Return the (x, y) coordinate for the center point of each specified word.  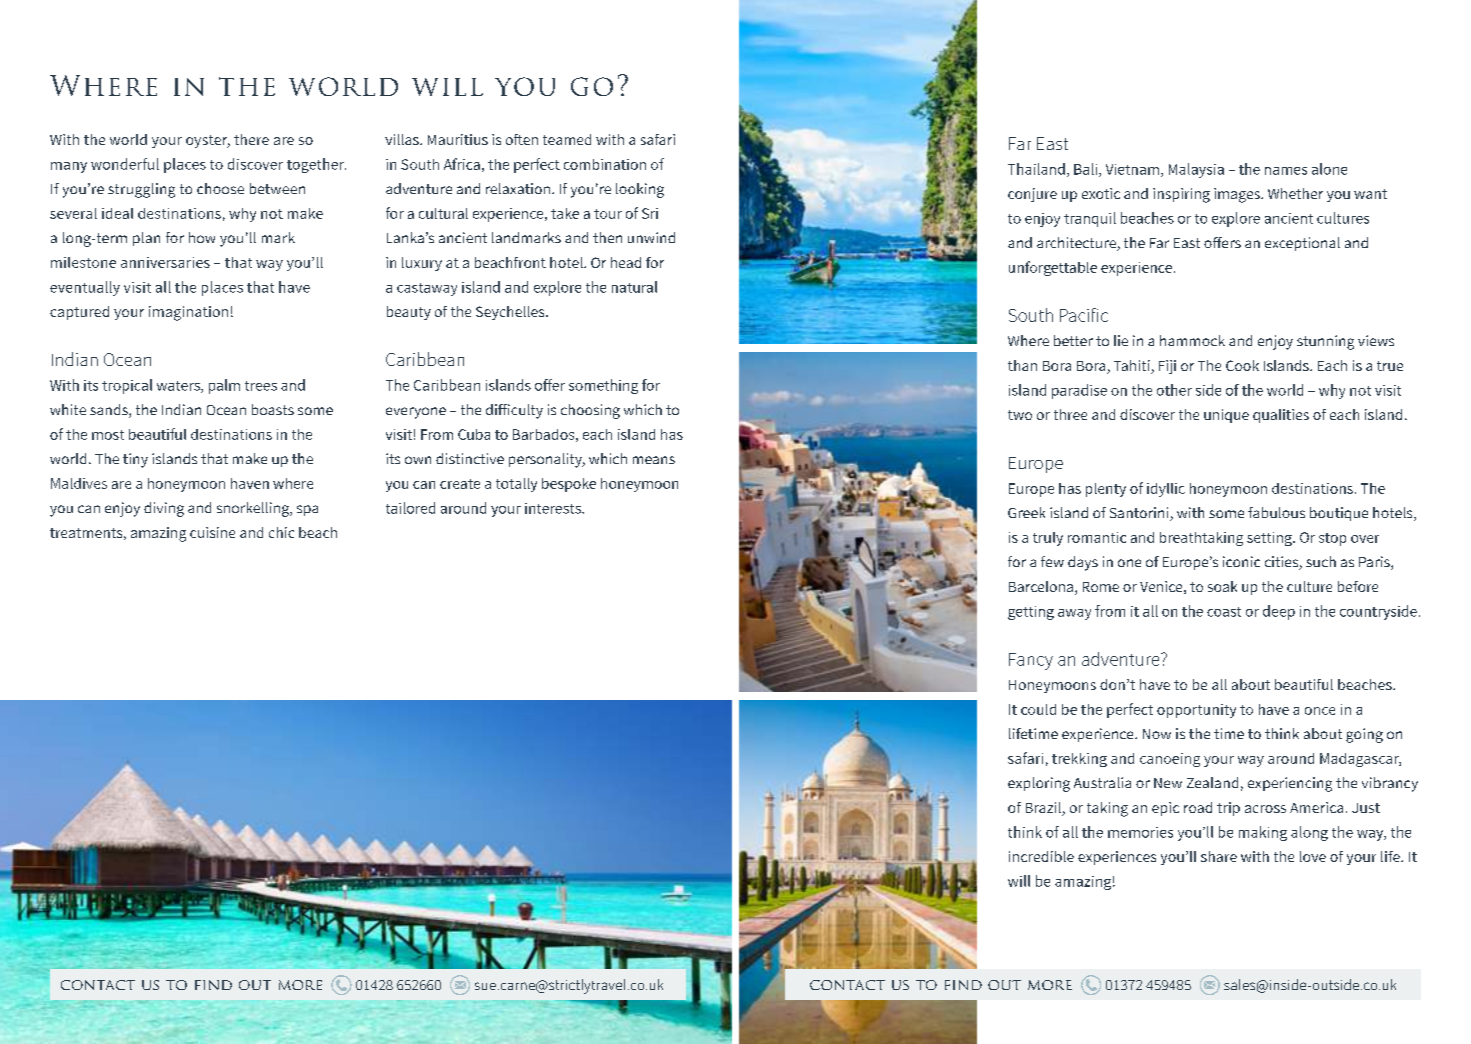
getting (1031, 613)
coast (1224, 612)
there (251, 139)
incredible (1041, 856)
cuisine (212, 532)
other (1174, 390)
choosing (590, 411)
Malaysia (1196, 170)
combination (605, 164)
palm (224, 386)
